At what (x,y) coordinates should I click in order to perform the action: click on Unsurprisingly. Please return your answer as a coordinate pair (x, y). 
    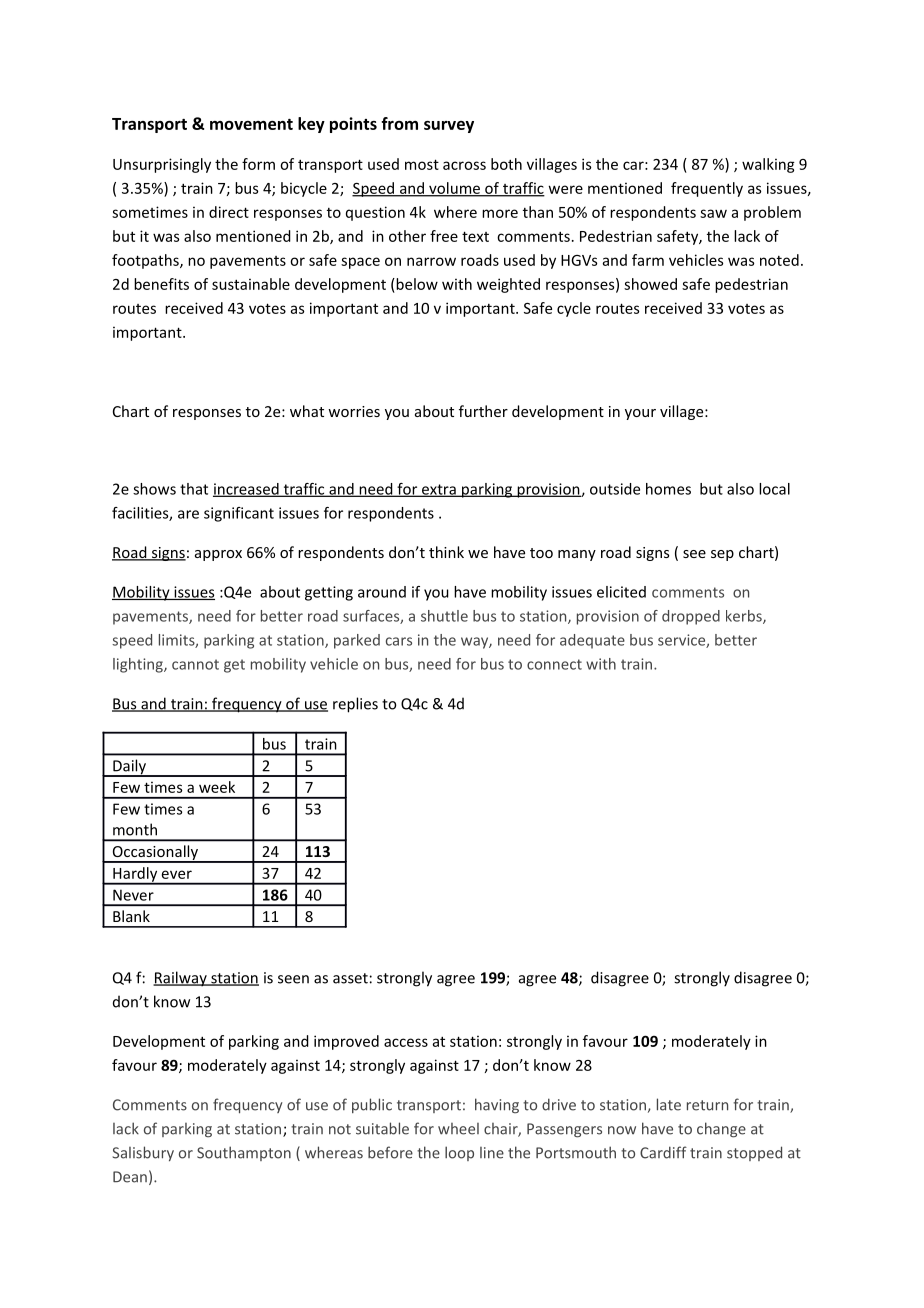
    Looking at the image, I should click on (162, 165).
